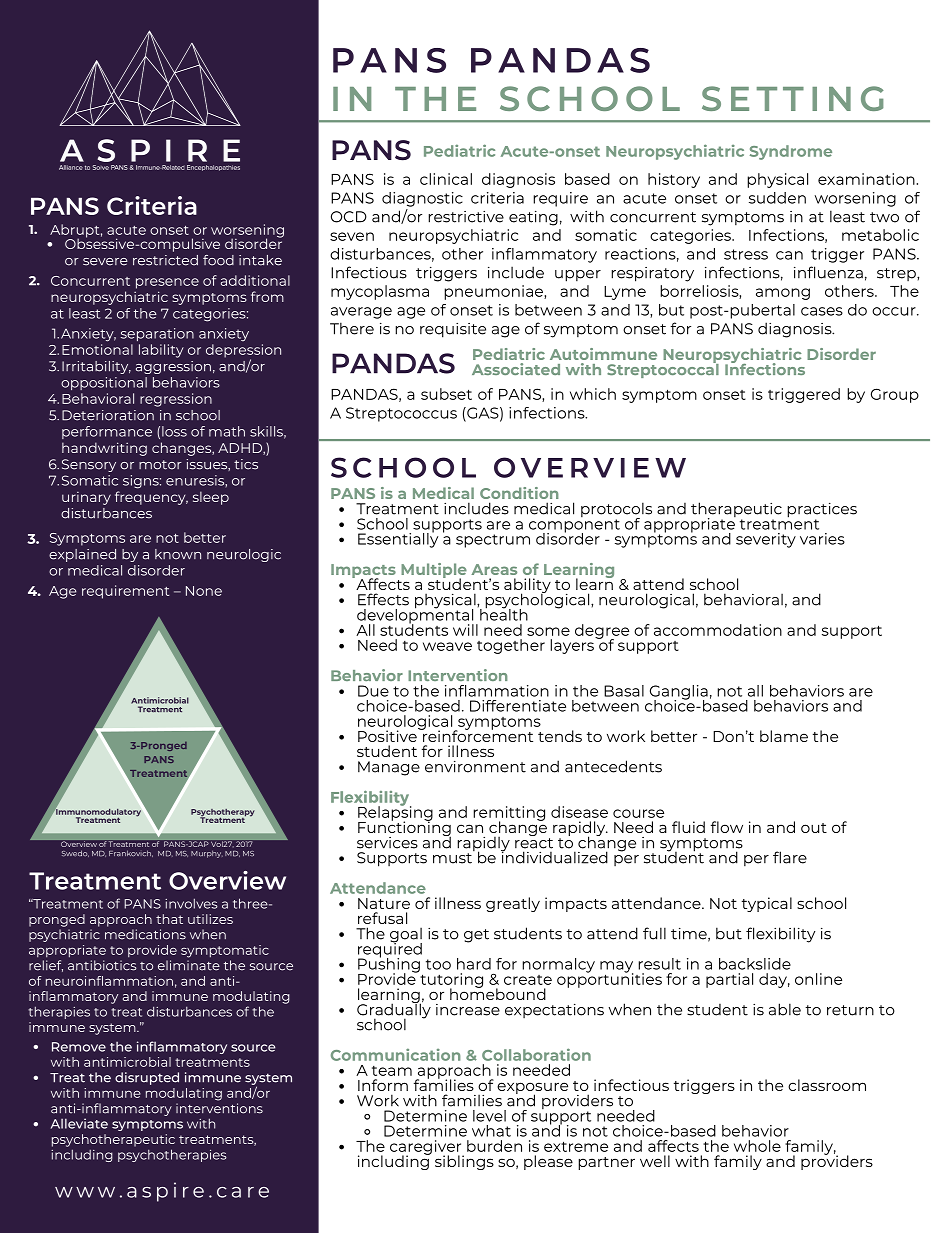  What do you see at coordinates (447, 646) in the image?
I see `weave` at bounding box center [447, 646].
